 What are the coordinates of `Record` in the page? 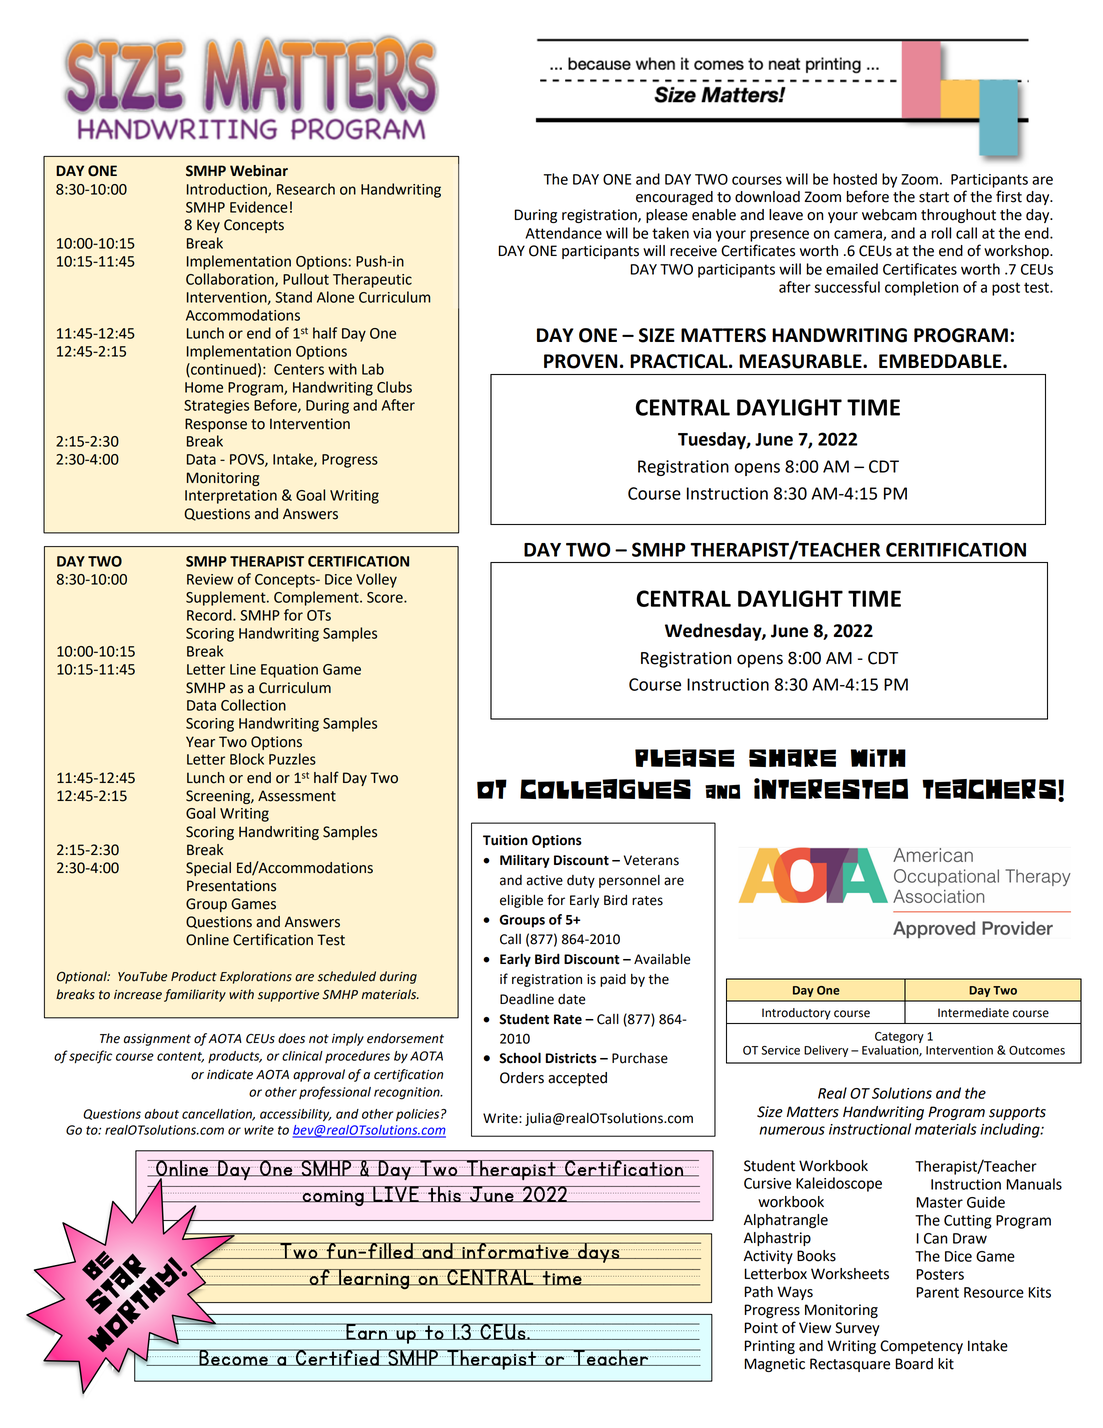 It's located at (210, 615).
